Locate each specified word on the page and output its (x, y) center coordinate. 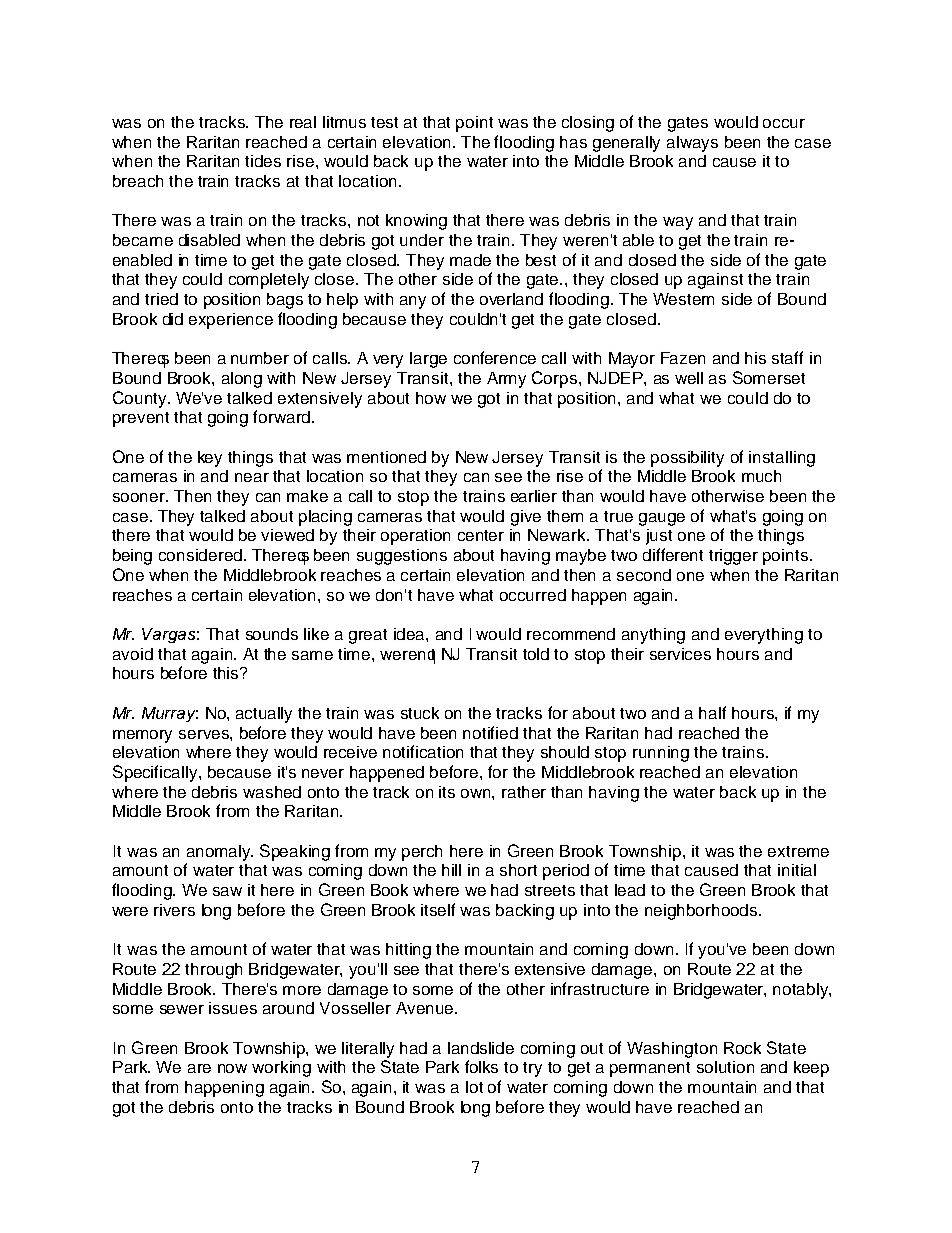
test (384, 122)
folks (481, 1066)
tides (263, 161)
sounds (272, 634)
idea (410, 634)
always (692, 144)
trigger (733, 557)
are (199, 1068)
